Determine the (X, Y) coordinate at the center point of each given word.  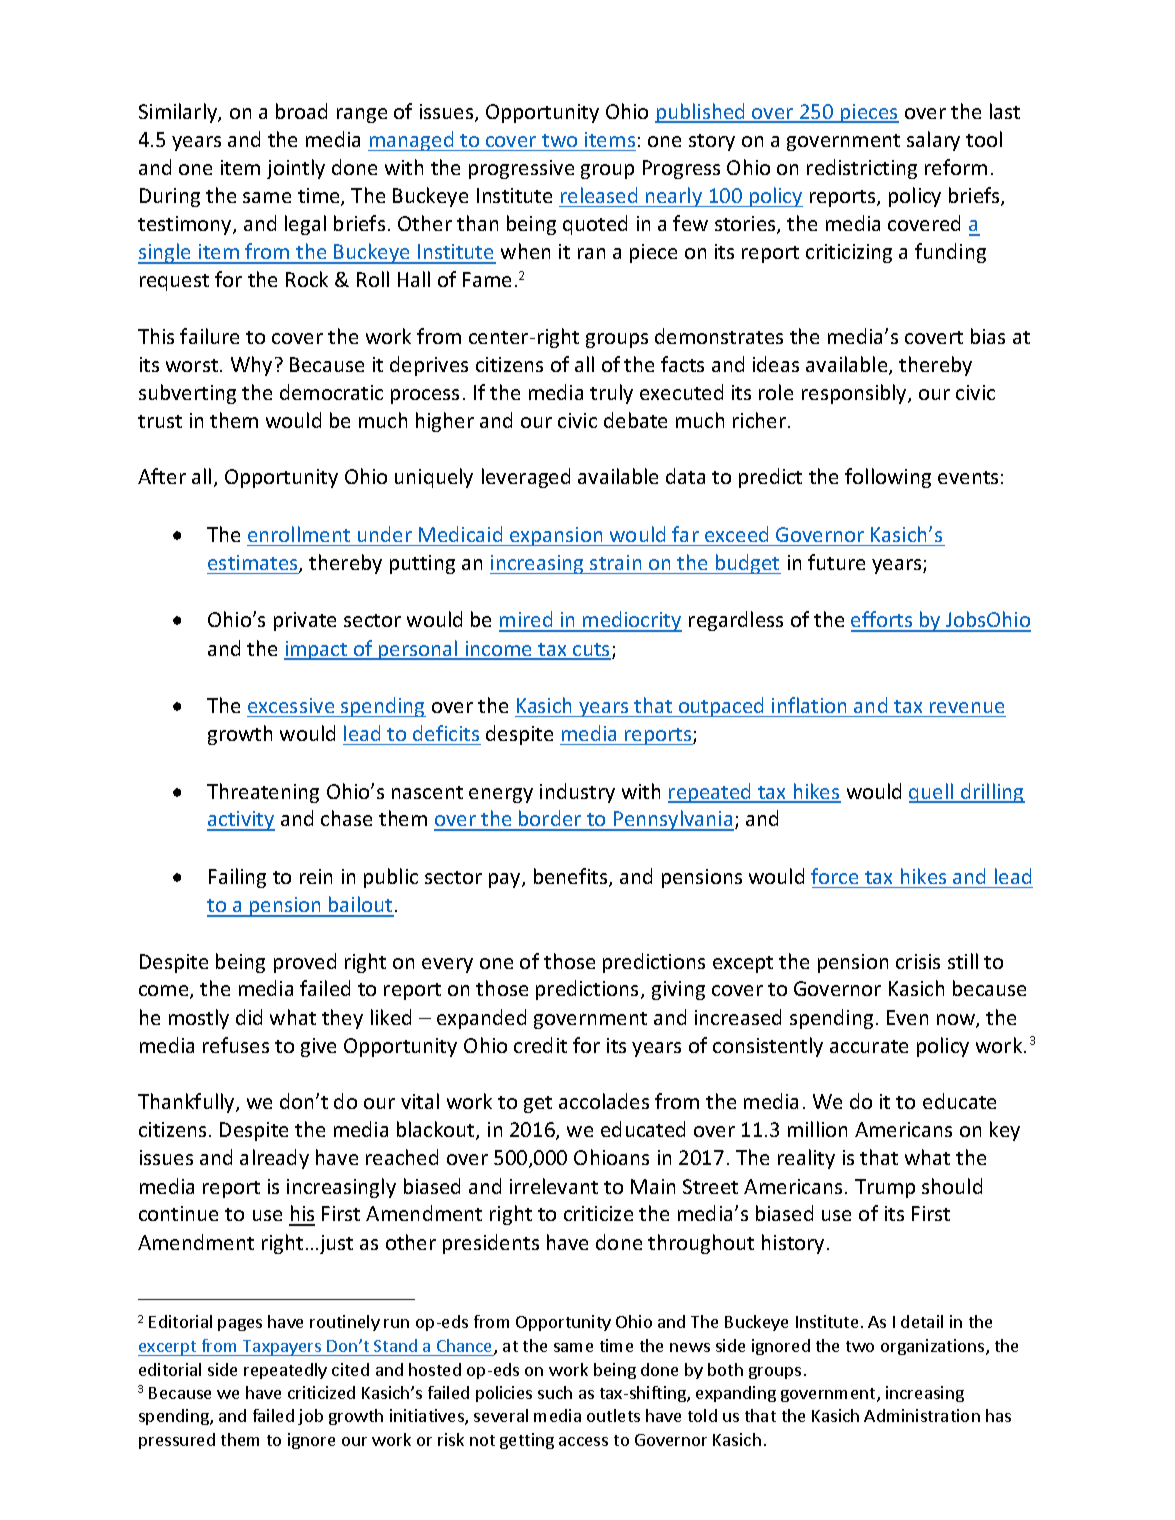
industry (577, 793)
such (555, 1392)
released (599, 195)
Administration (922, 1415)
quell (932, 793)
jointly (296, 169)
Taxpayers (282, 1348)
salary (933, 141)
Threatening (263, 793)
